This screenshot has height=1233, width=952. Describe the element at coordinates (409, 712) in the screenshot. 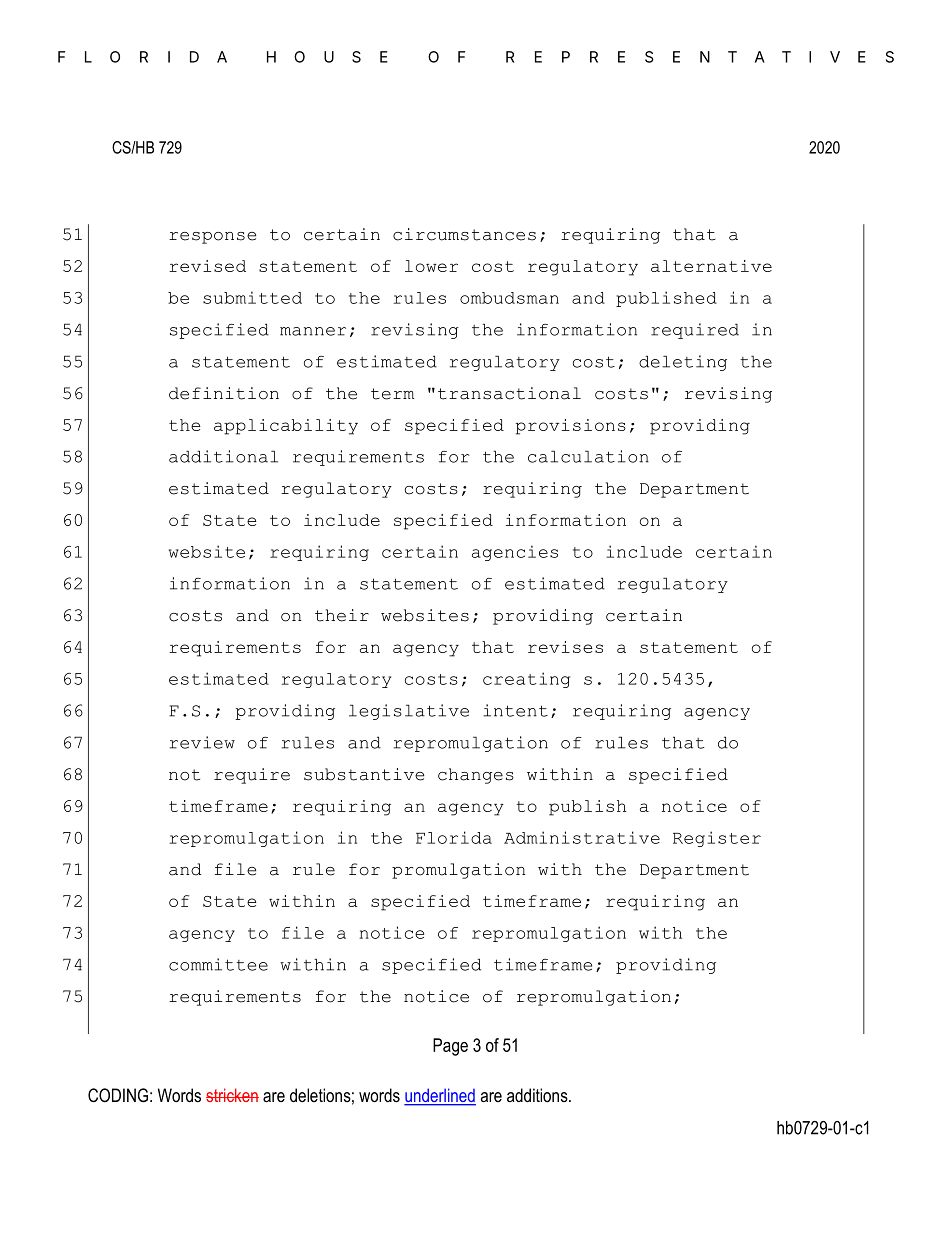

I see `legislative` at that location.
